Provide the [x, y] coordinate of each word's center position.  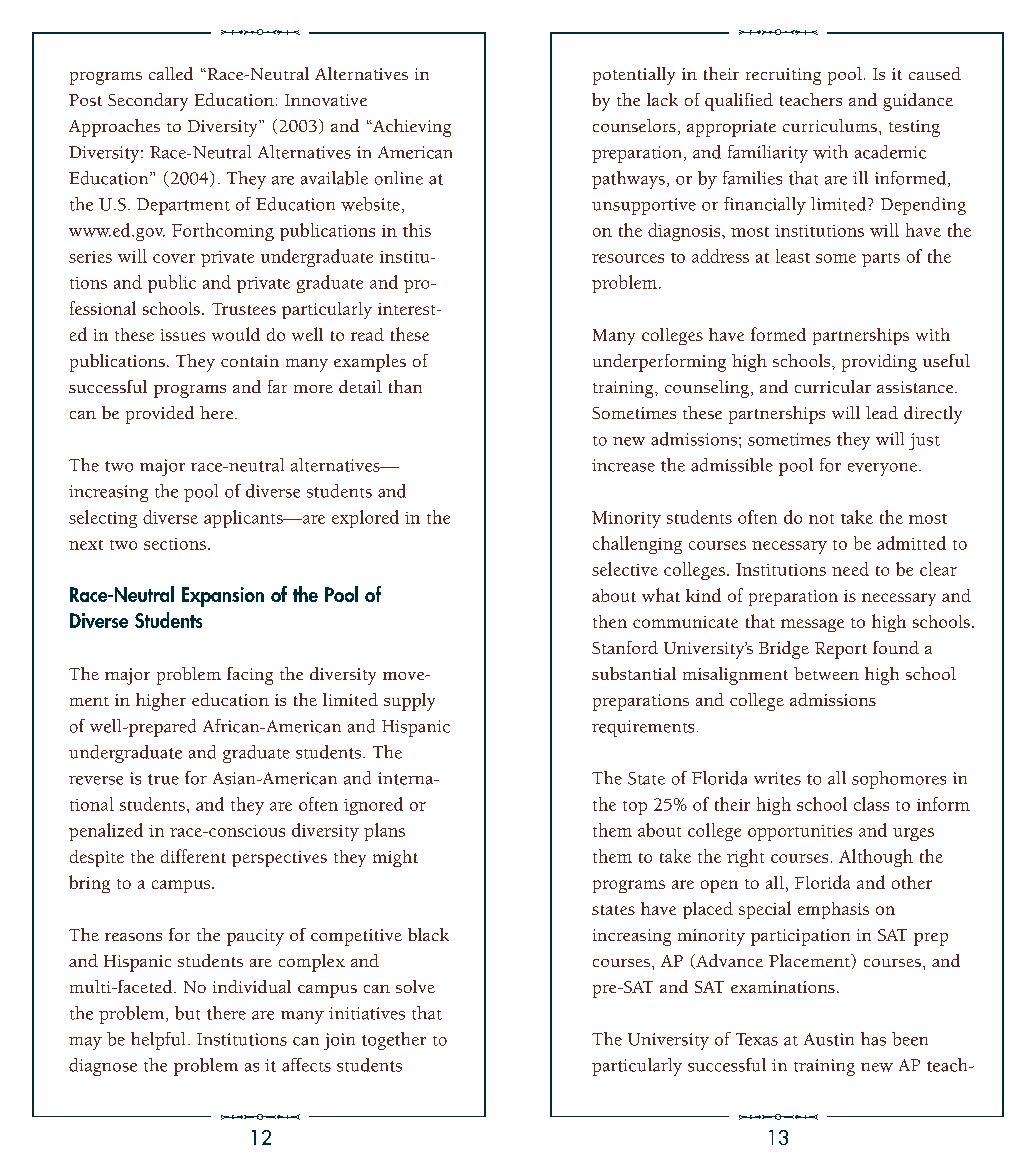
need [850, 569]
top [635, 808]
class [871, 804]
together [394, 1041]
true [163, 779]
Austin [829, 1039]
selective [625, 569]
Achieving [411, 128]
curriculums [830, 125]
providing [879, 363]
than [405, 386]
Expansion [223, 597]
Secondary [148, 102]
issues [183, 335]
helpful [158, 1041]
